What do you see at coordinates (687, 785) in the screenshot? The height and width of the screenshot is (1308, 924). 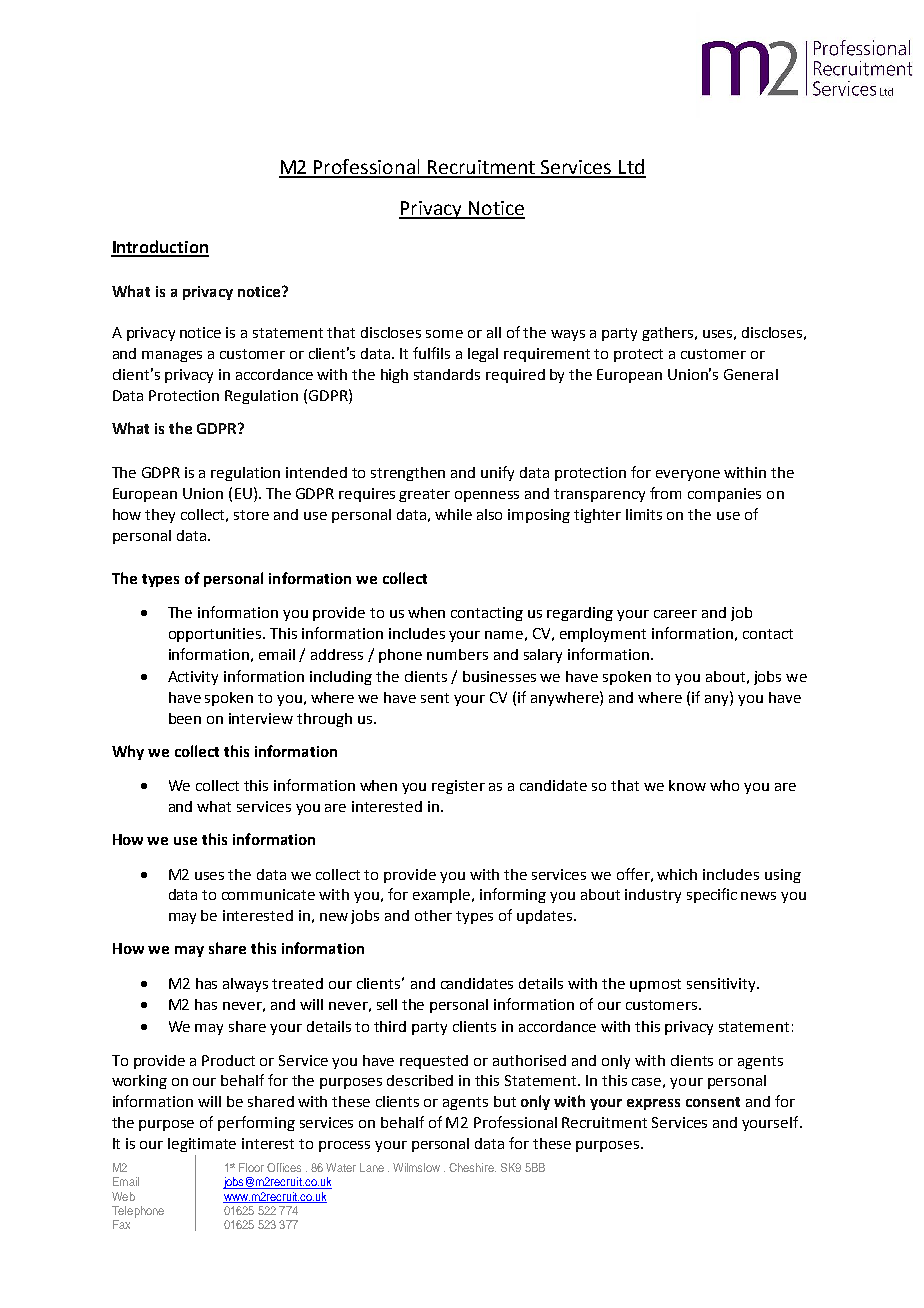 I see `know` at bounding box center [687, 785].
